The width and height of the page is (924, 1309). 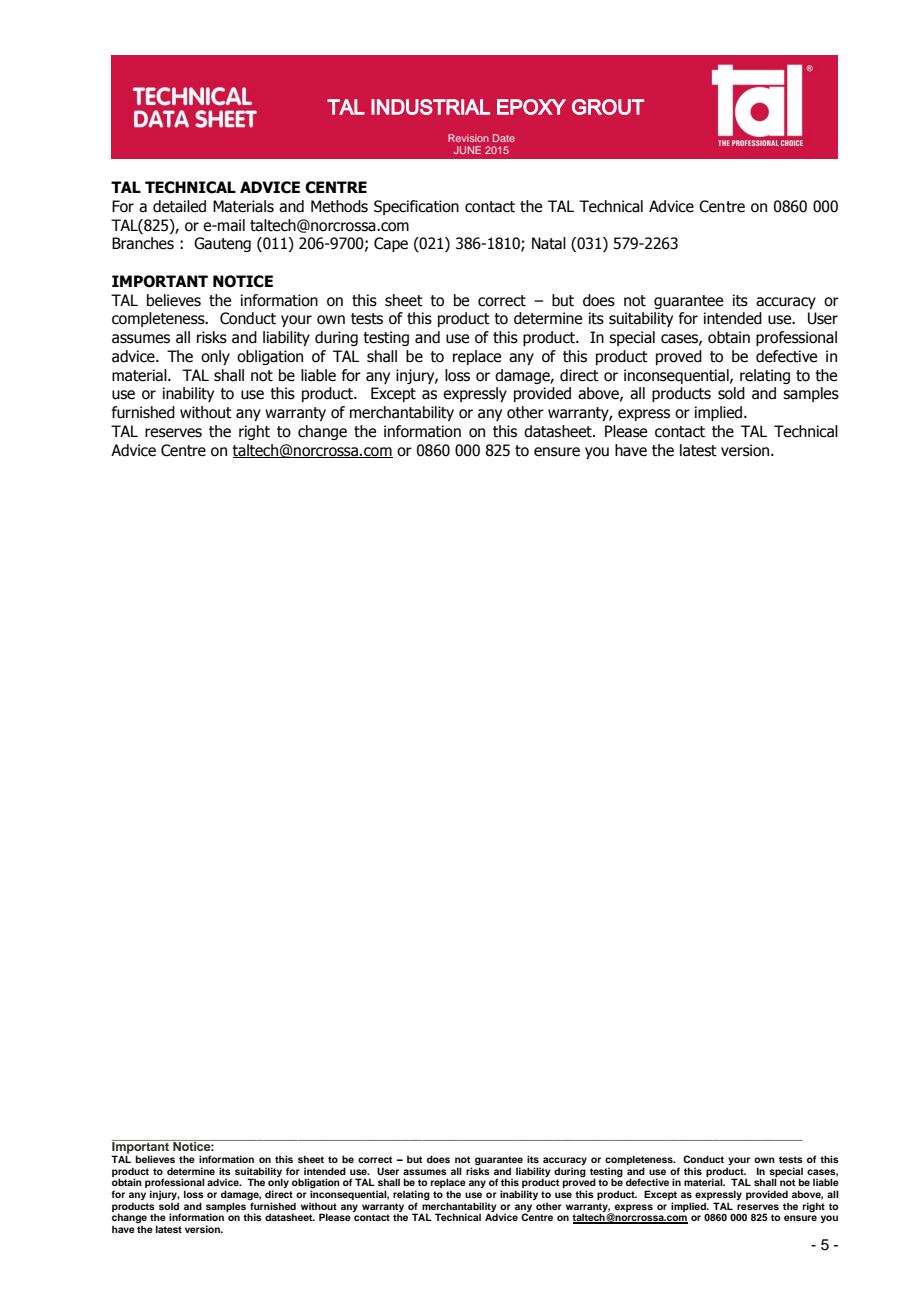 I want to click on EPOXY, so click(x=531, y=107).
